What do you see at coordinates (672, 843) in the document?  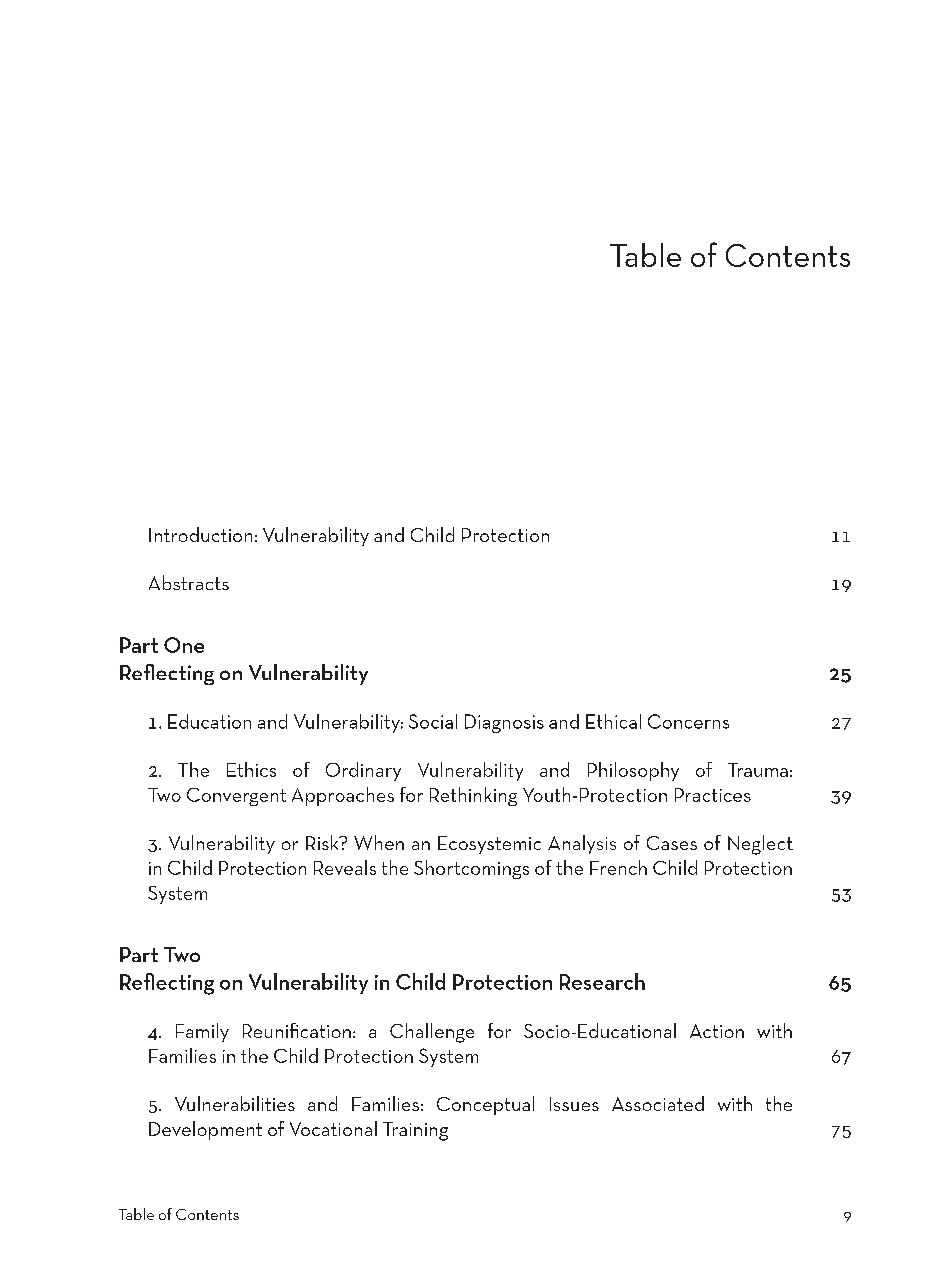 I see `Cases` at bounding box center [672, 843].
